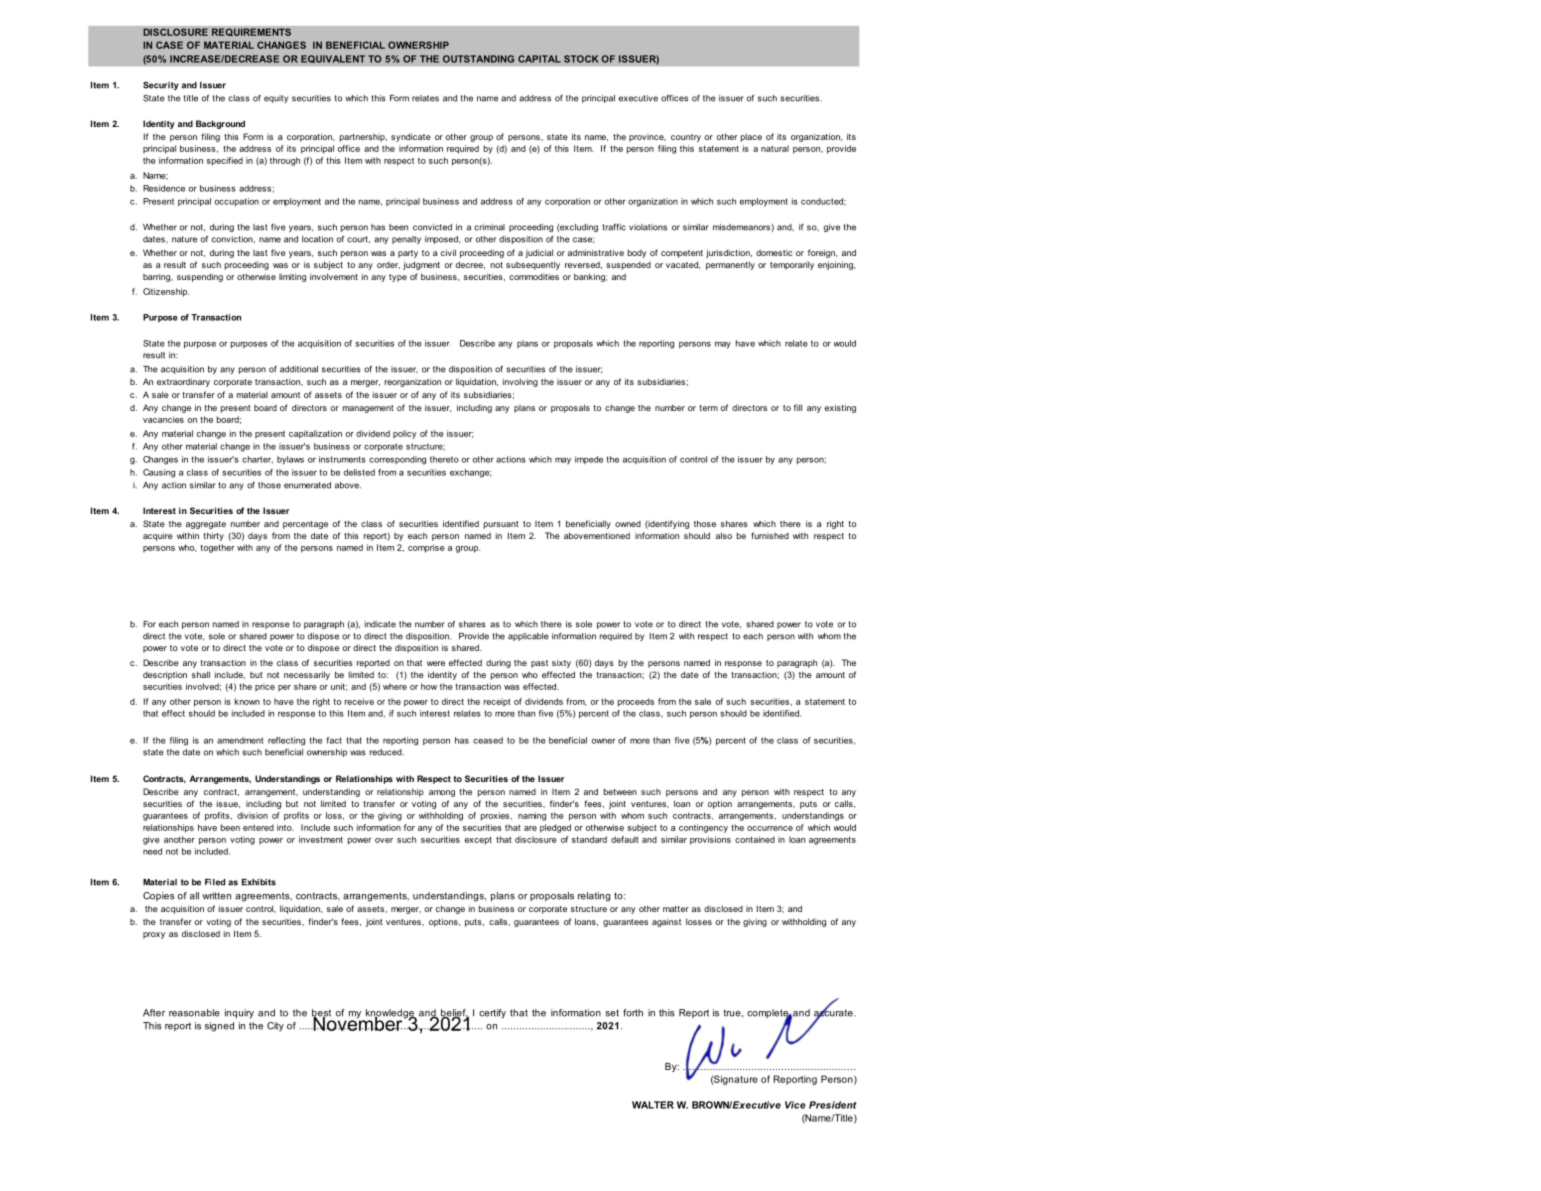  What do you see at coordinates (770, 828) in the page?
I see `occurrence` at bounding box center [770, 828].
